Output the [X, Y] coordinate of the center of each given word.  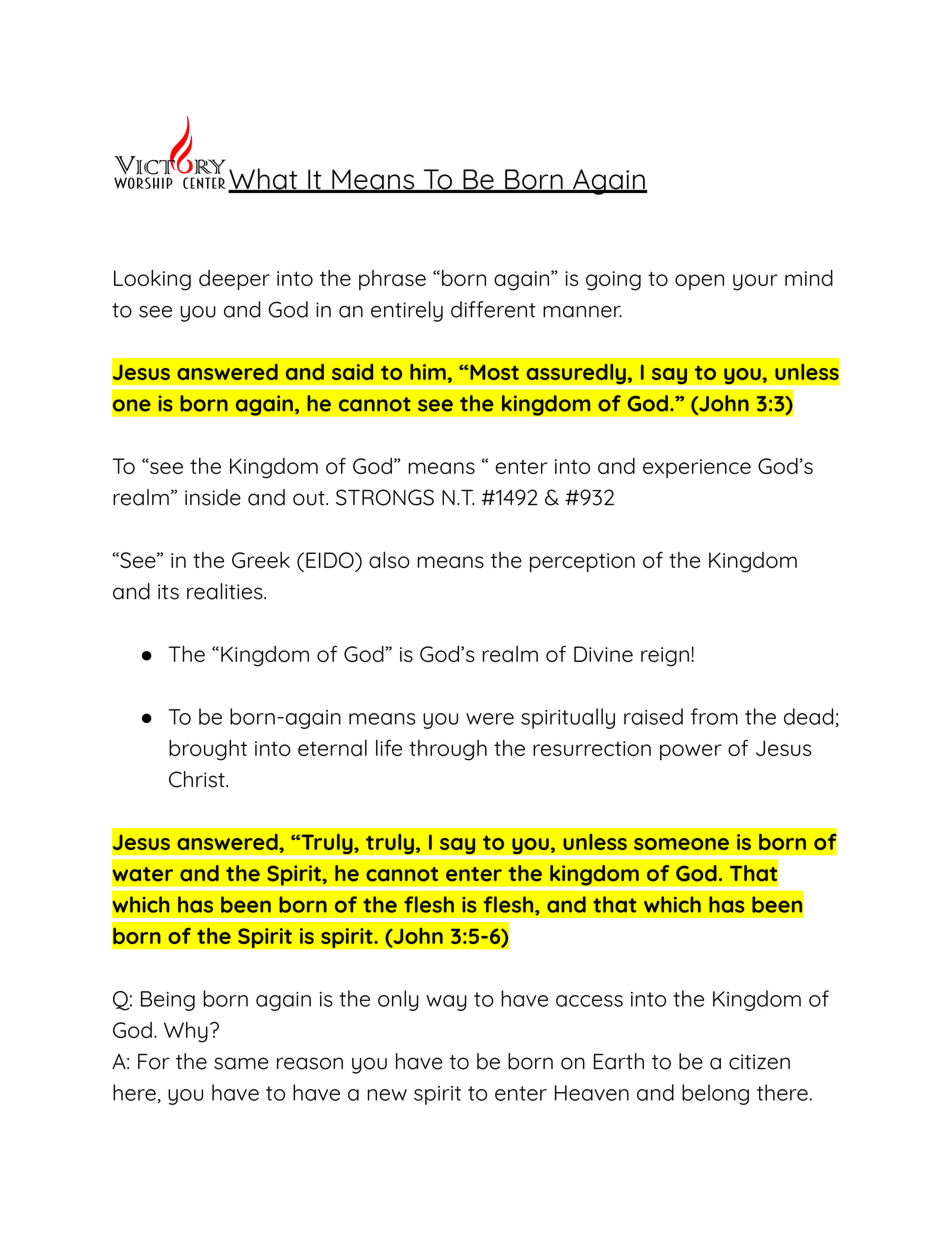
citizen [759, 1062]
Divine [603, 654]
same [241, 1063]
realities [226, 591]
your [755, 282]
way [446, 1003]
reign [665, 657]
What [264, 180]
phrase [392, 280]
